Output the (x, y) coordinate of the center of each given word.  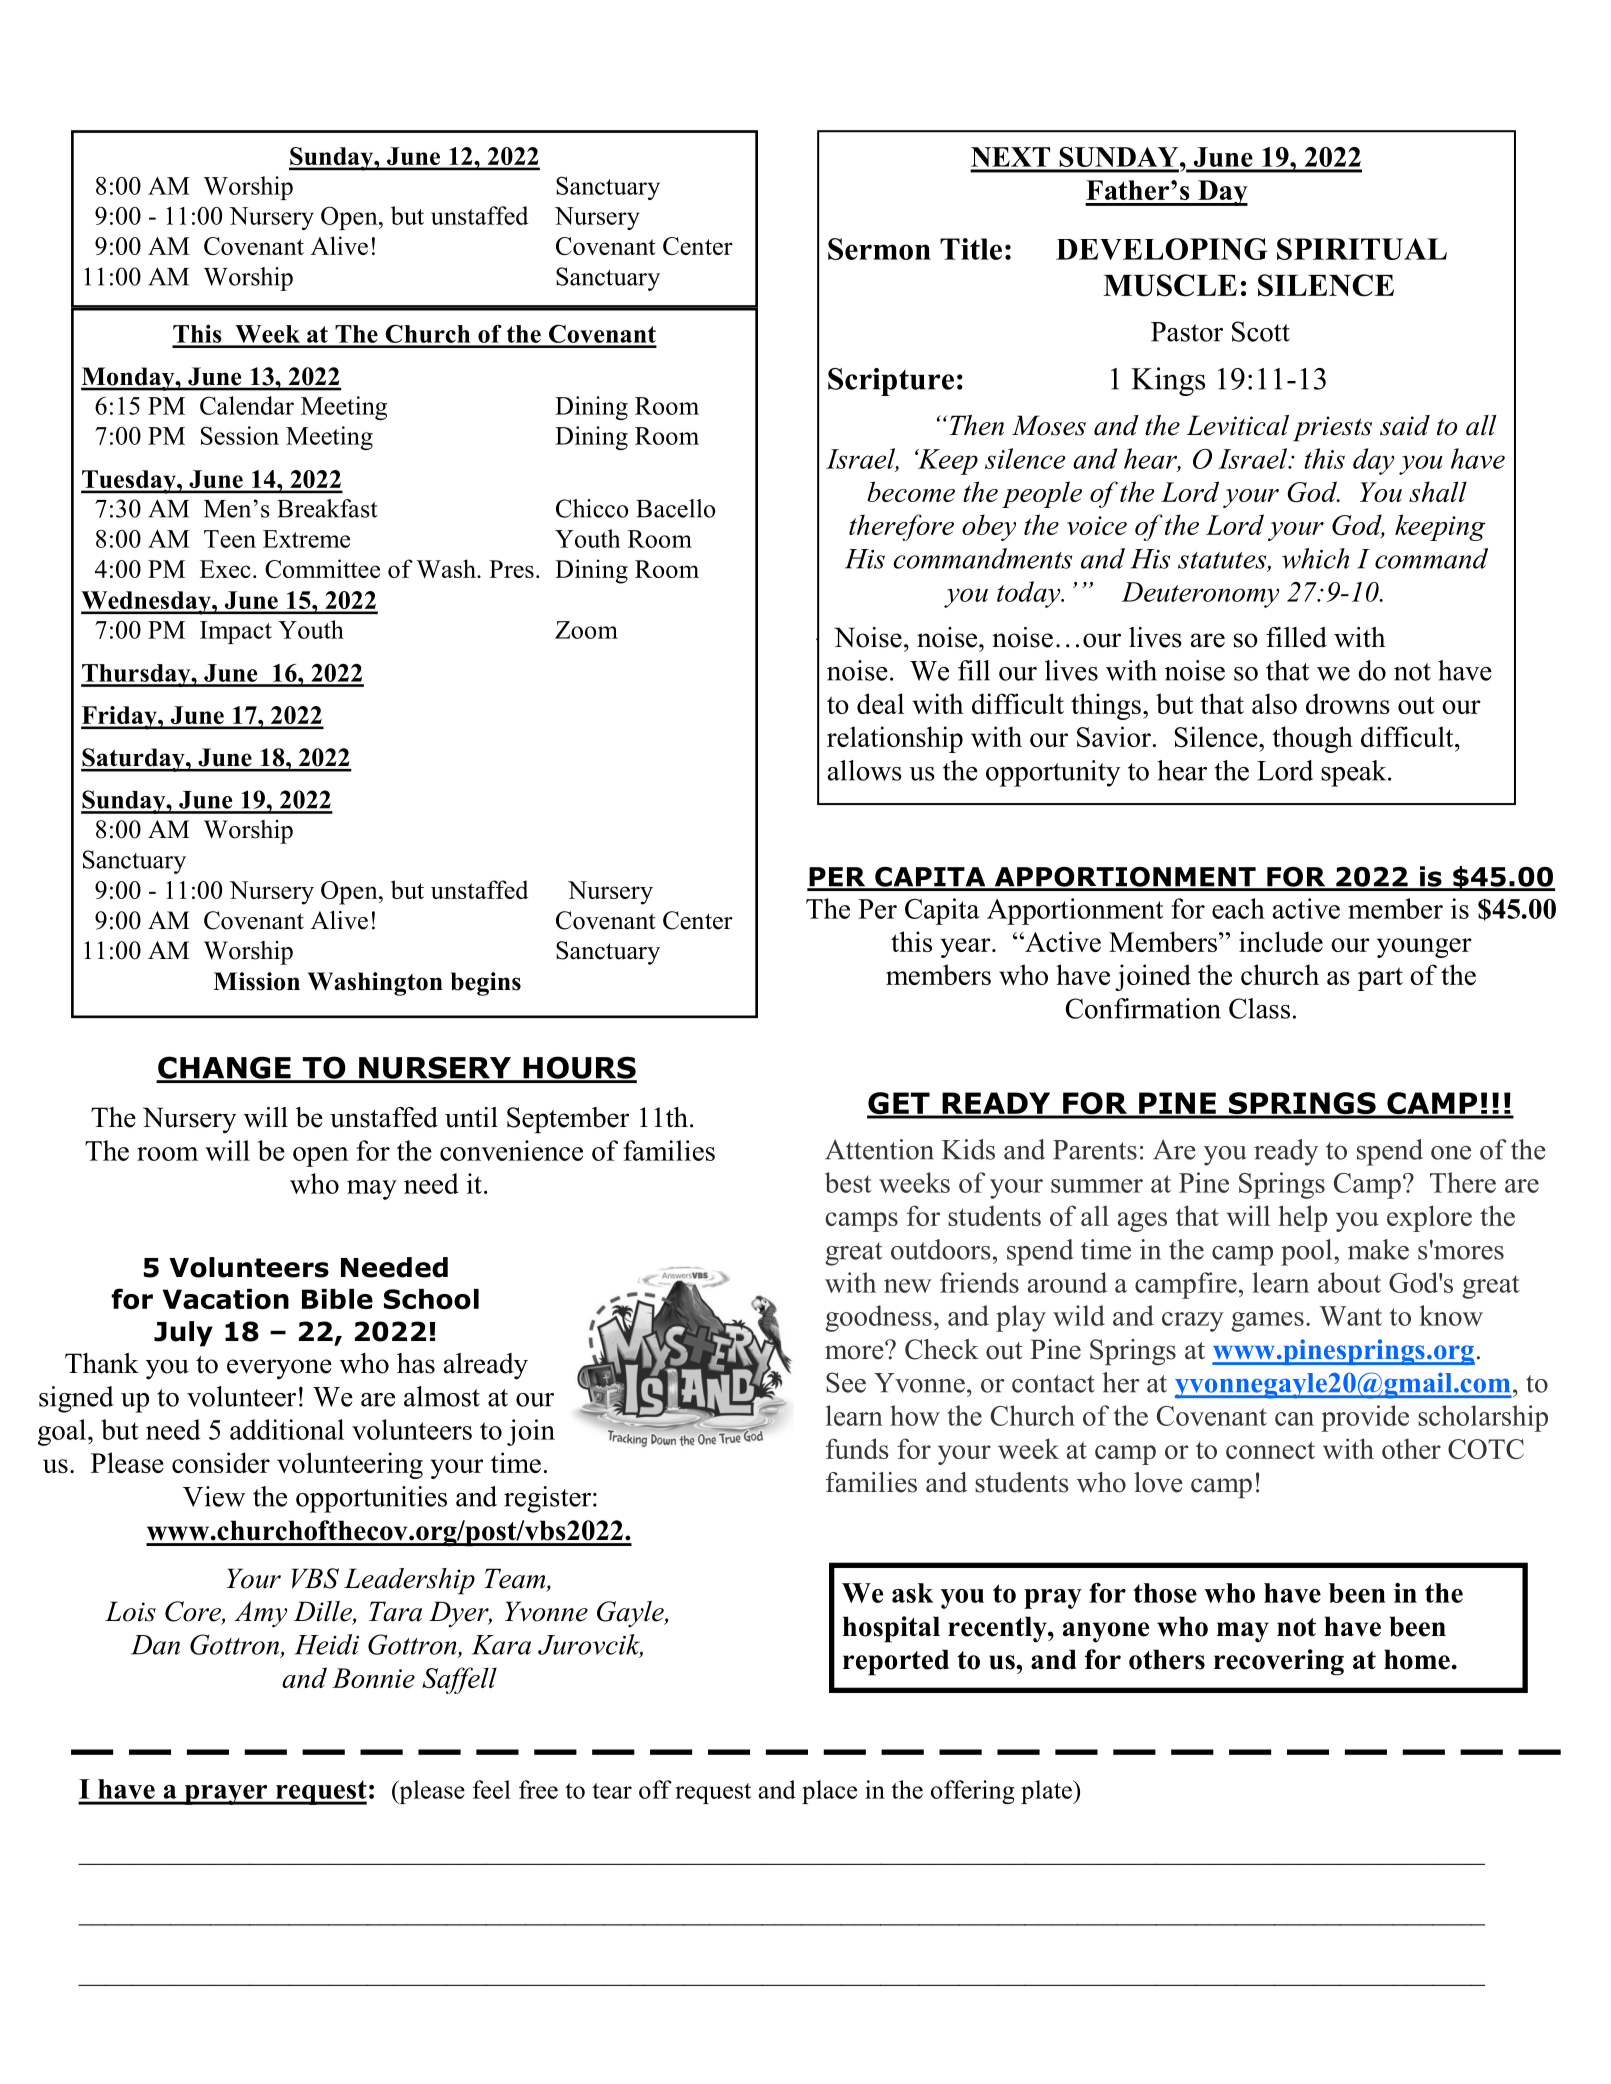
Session (240, 435)
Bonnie (373, 1678)
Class (1259, 1008)
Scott (1261, 331)
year (966, 948)
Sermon (879, 249)
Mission (256, 981)
